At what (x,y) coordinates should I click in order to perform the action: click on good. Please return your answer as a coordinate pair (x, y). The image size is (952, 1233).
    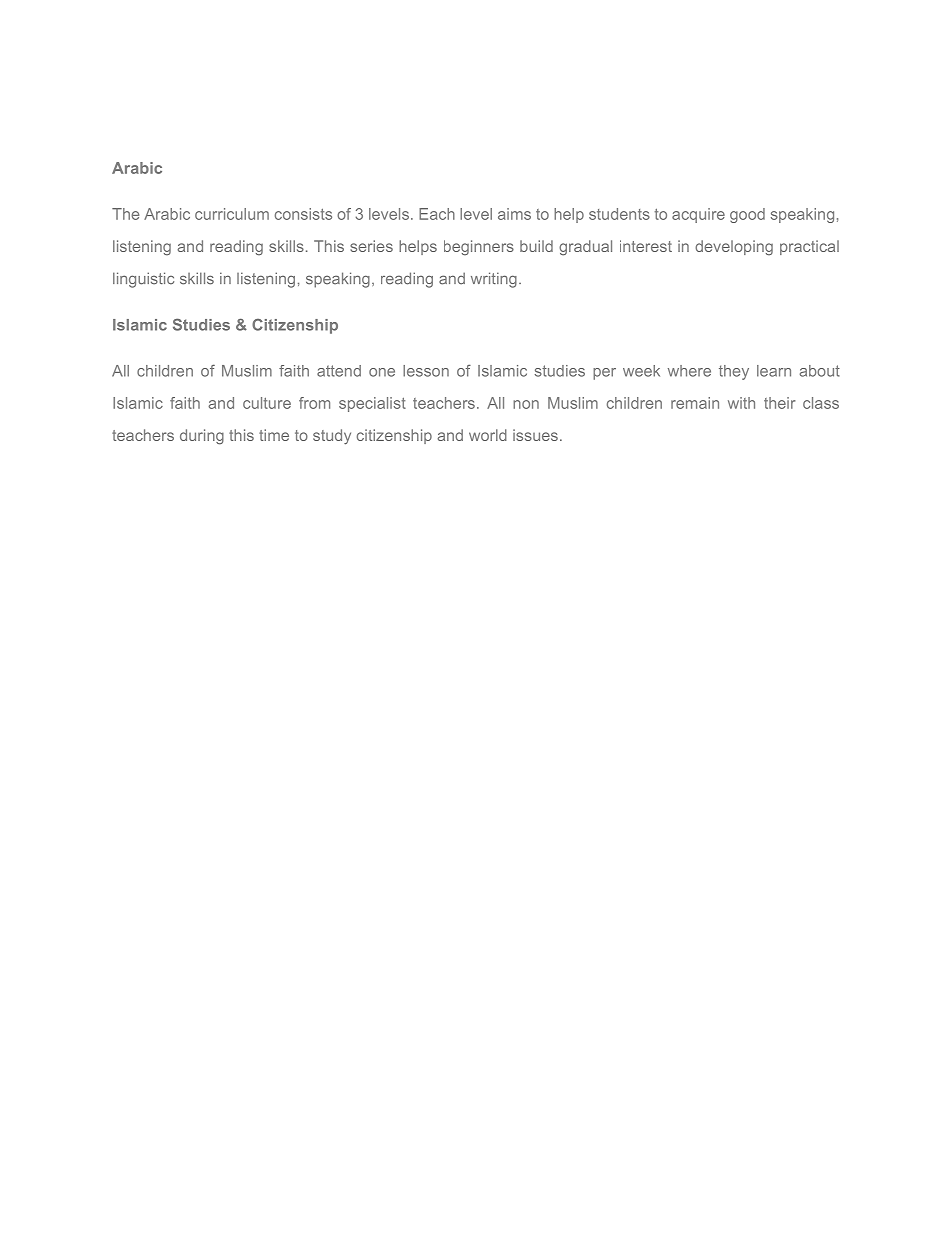
    Looking at the image, I should click on (747, 215).
